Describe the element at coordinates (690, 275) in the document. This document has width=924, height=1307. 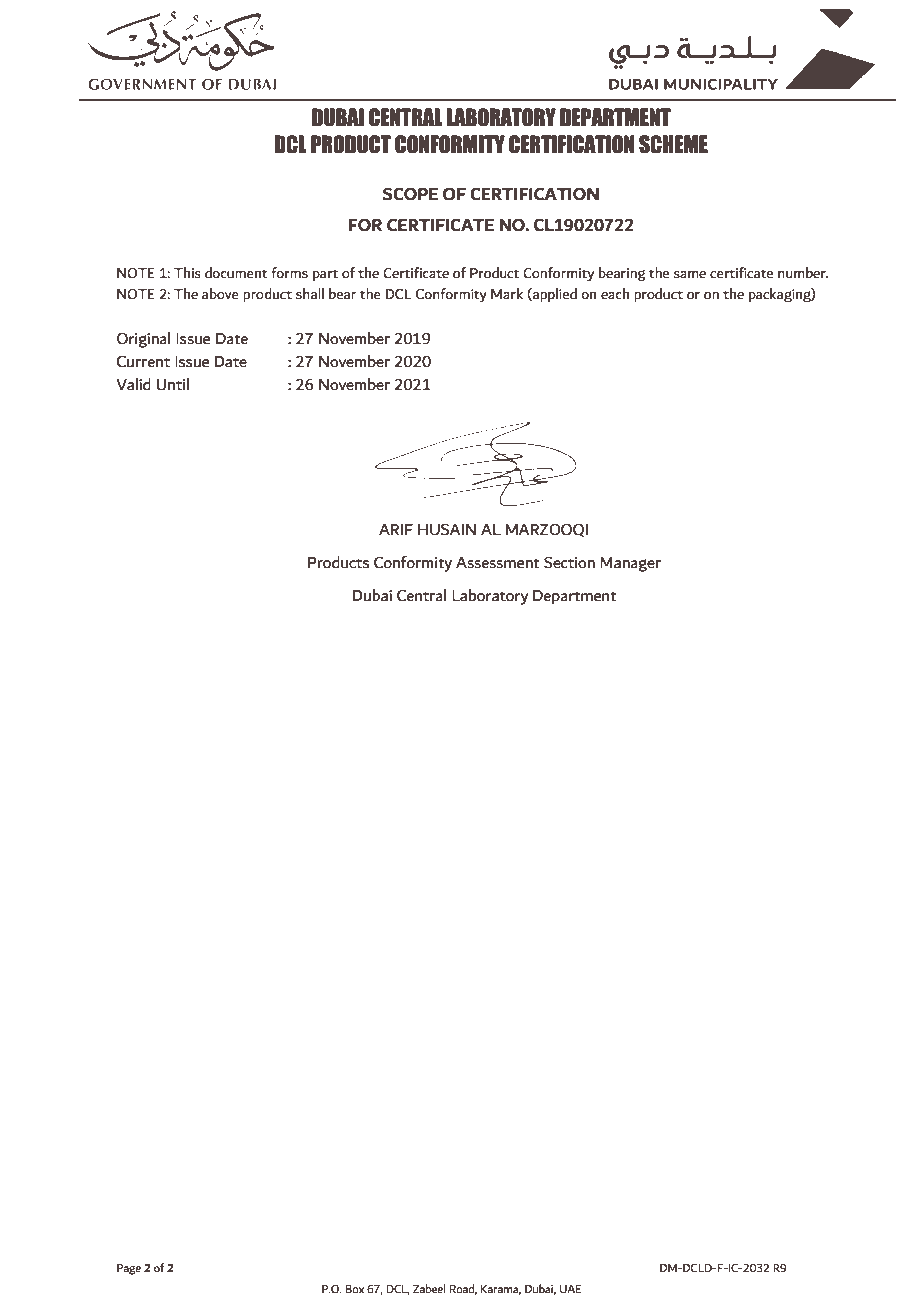
I see `same` at that location.
